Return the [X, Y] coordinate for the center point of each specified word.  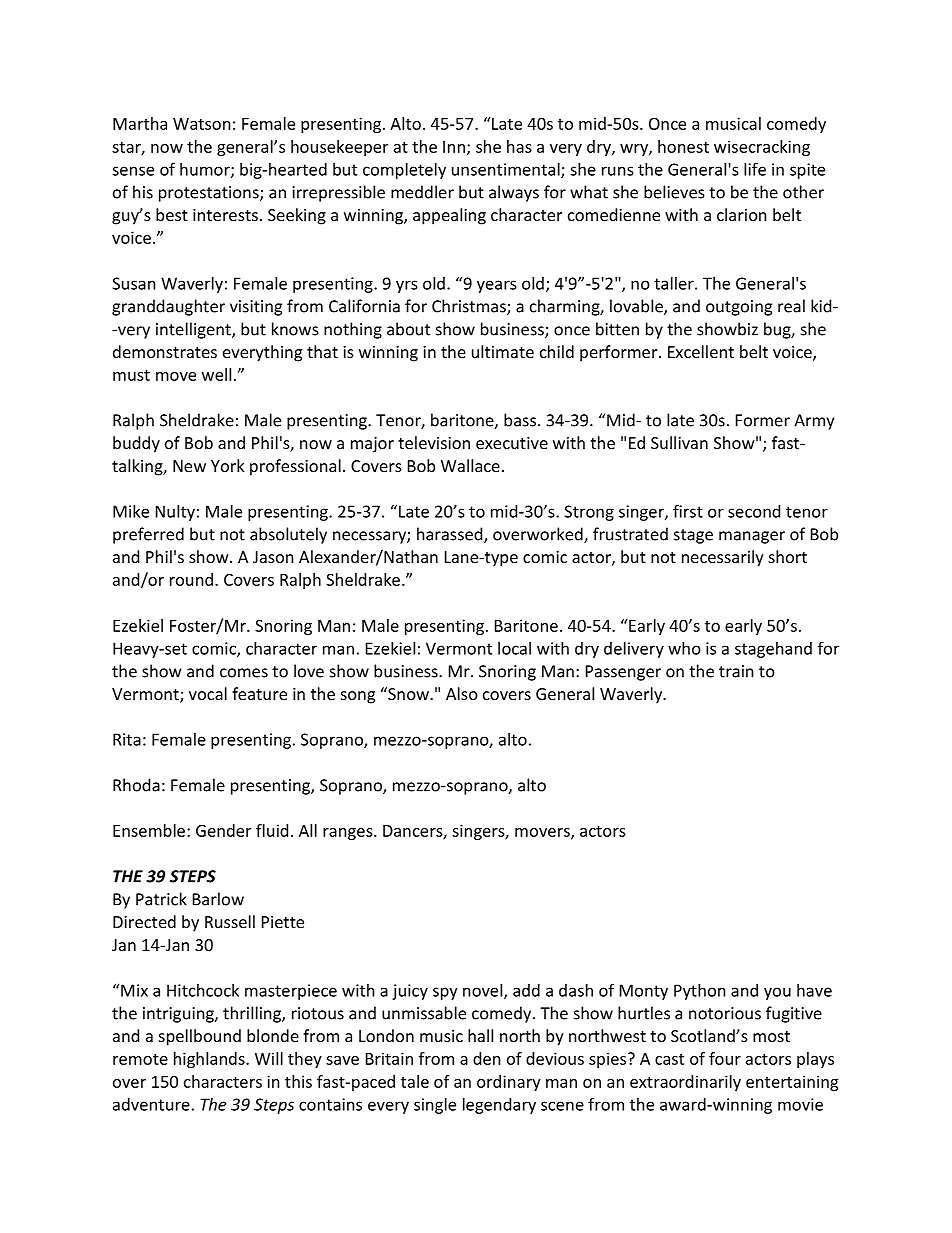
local [514, 648]
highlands [210, 1060]
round [191, 579]
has [519, 146]
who [684, 648]
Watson [202, 124]
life [755, 169]
